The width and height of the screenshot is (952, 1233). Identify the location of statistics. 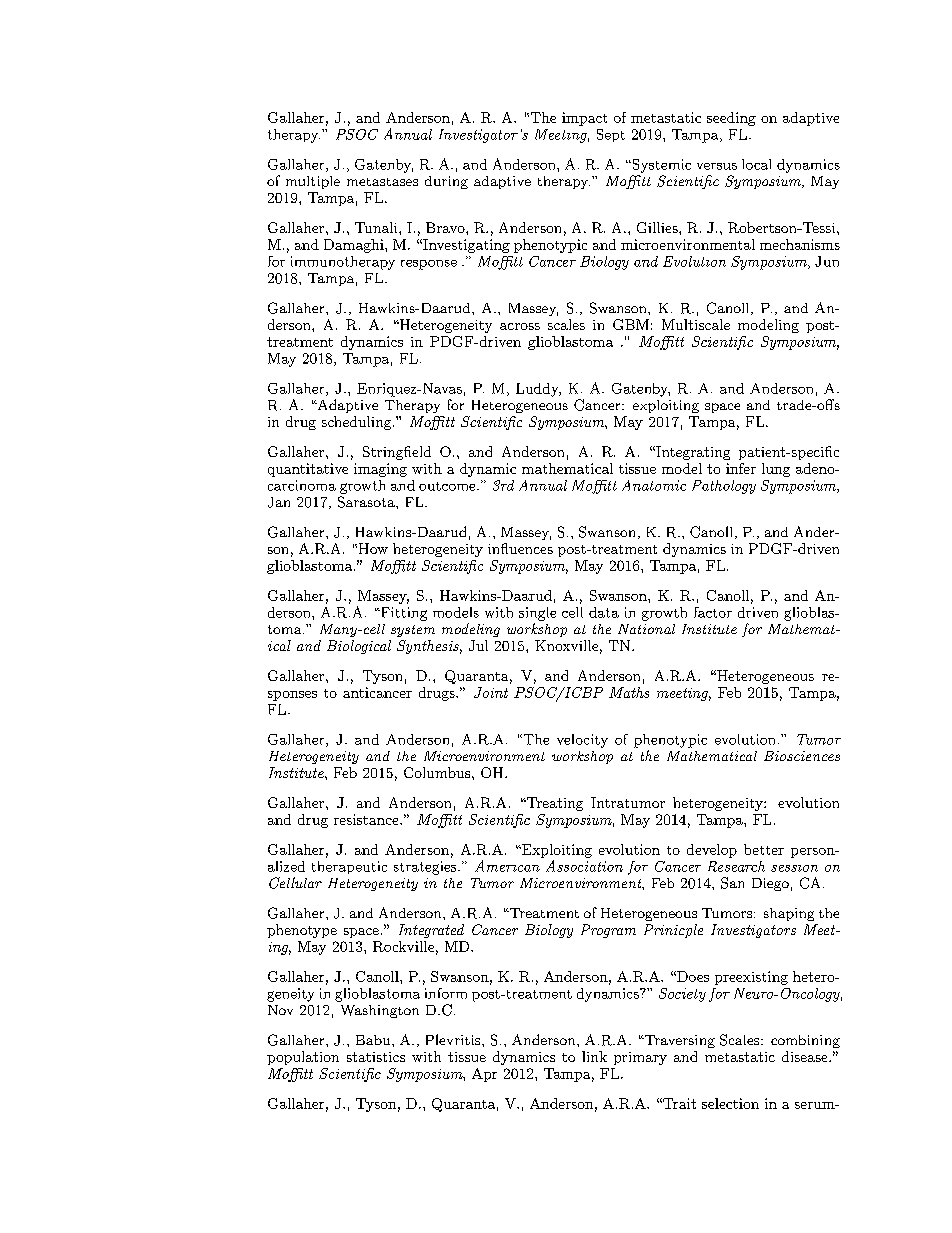
(376, 1057).
